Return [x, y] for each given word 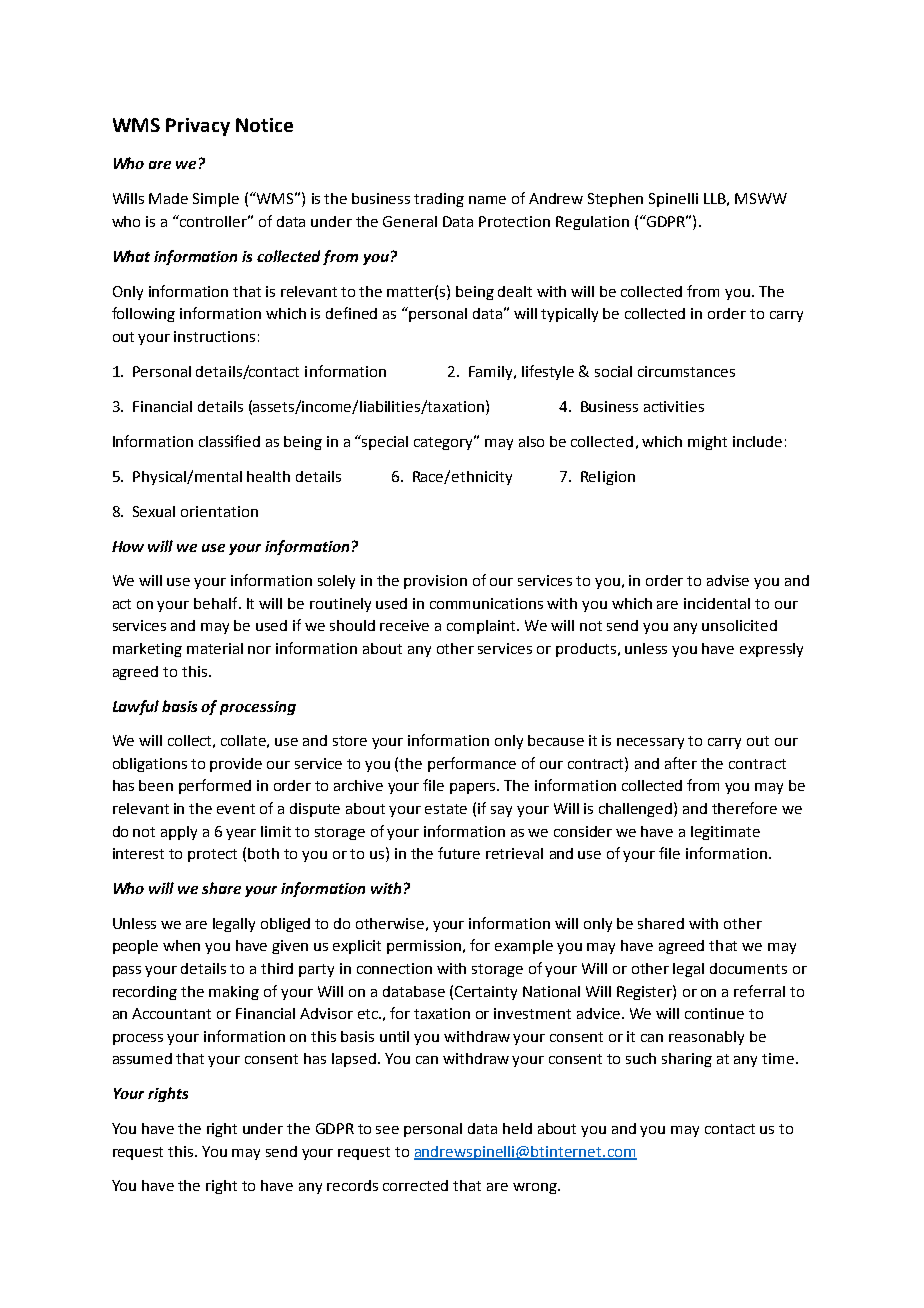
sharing [687, 1060]
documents [748, 968]
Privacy [198, 127]
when [181, 945]
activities [674, 406]
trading [439, 200]
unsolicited [739, 625]
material [215, 648]
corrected [415, 1185]
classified [229, 441]
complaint [482, 627]
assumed [142, 1058]
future [459, 853]
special [385, 443]
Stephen [615, 200]
